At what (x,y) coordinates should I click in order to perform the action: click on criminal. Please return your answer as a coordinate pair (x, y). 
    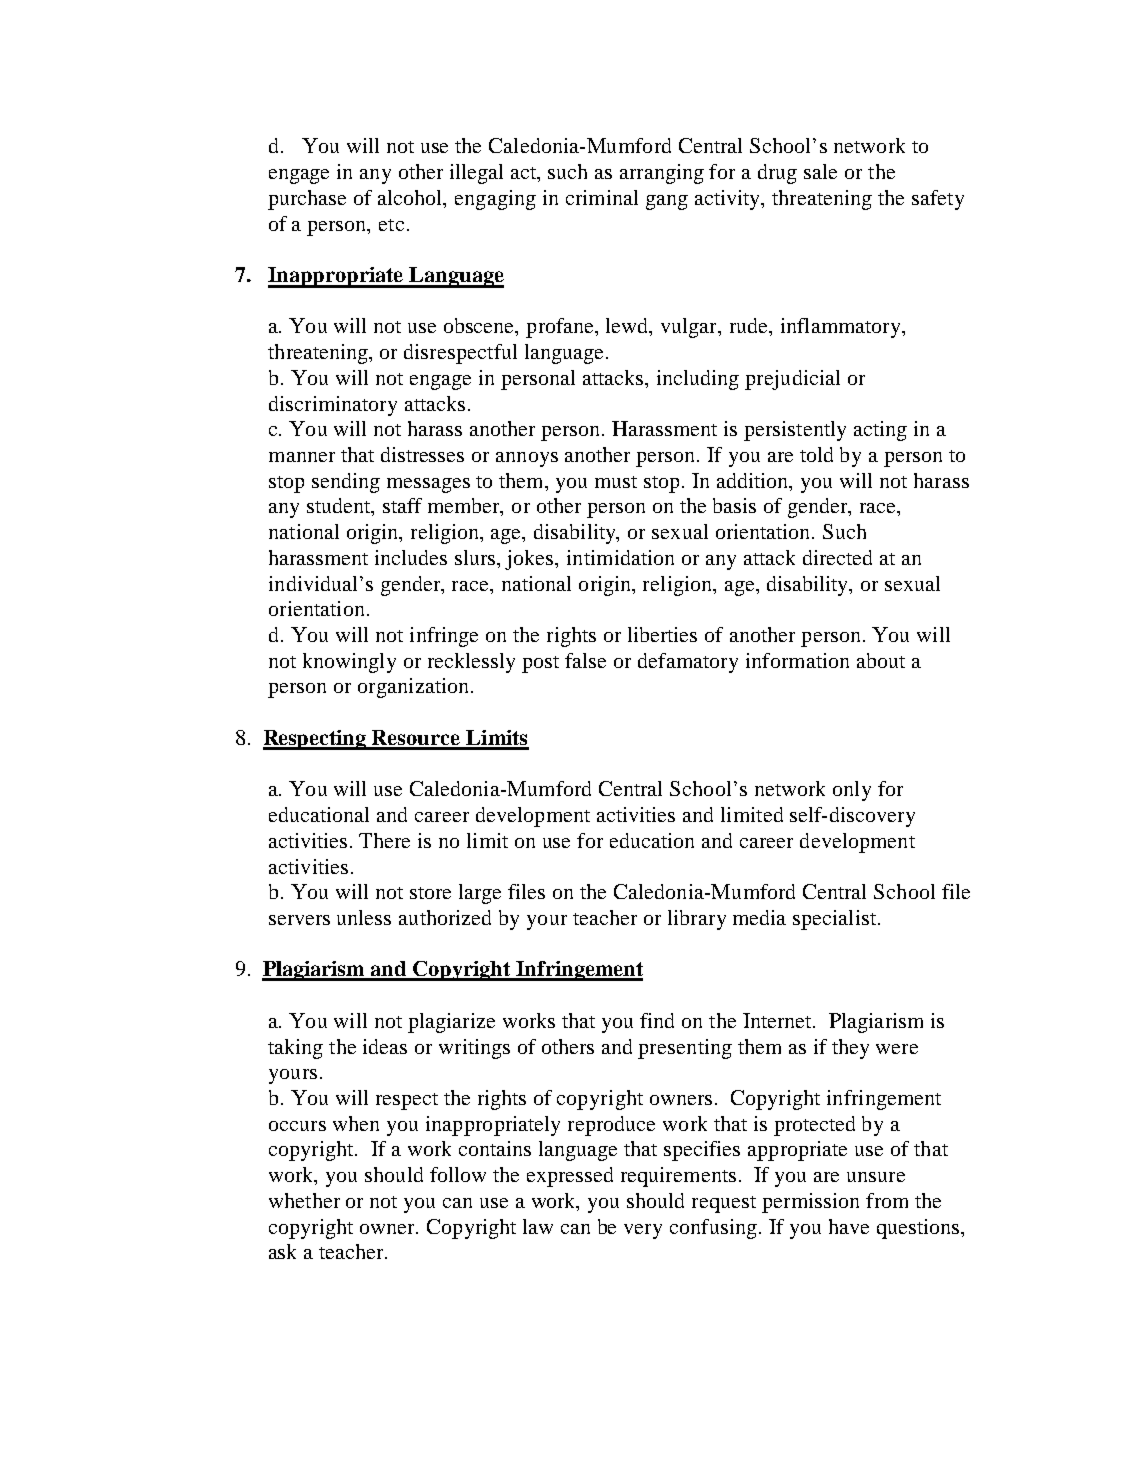
    Looking at the image, I should click on (602, 197).
